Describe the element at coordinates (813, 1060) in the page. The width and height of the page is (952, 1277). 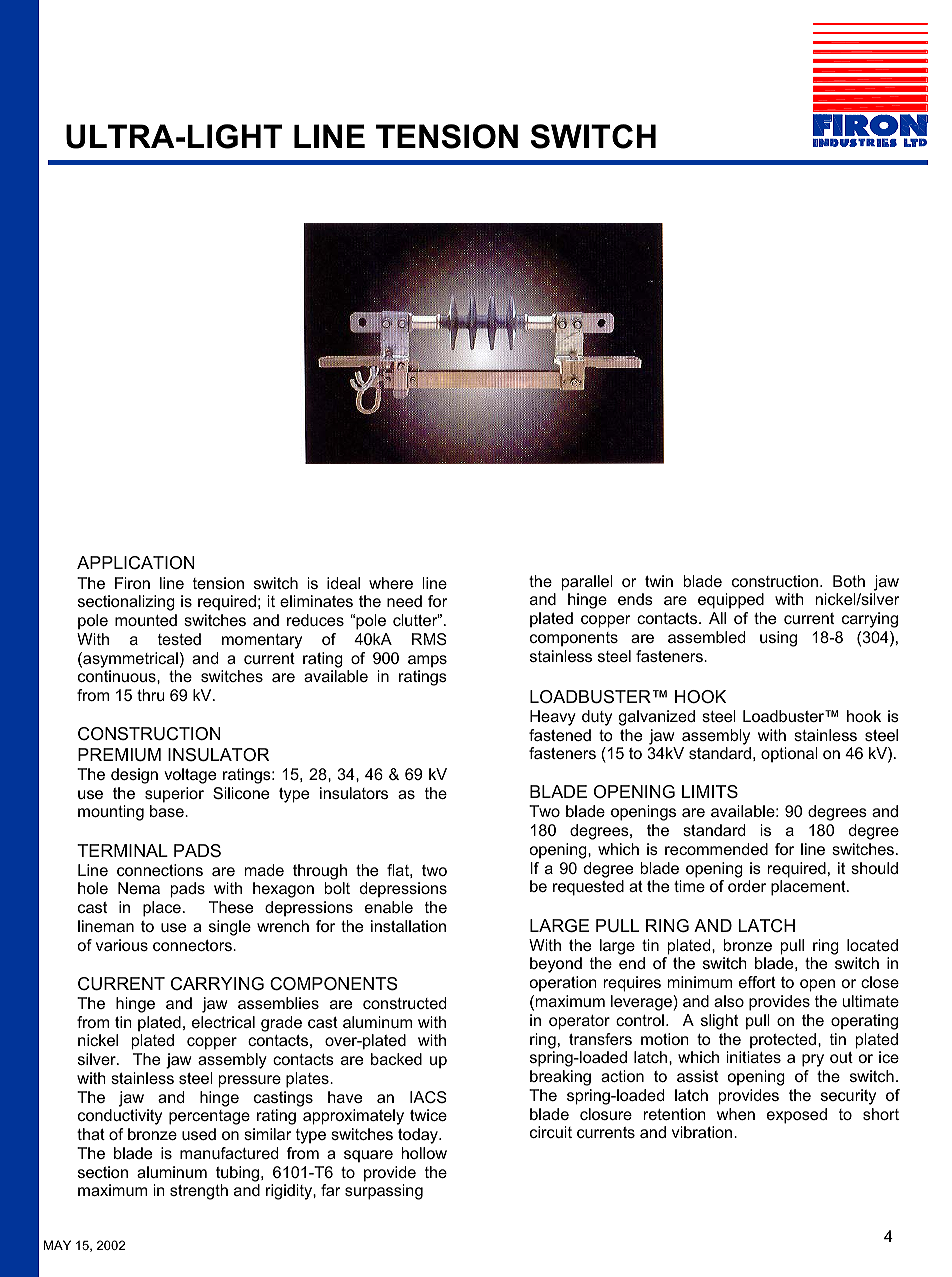
I see `pry` at that location.
